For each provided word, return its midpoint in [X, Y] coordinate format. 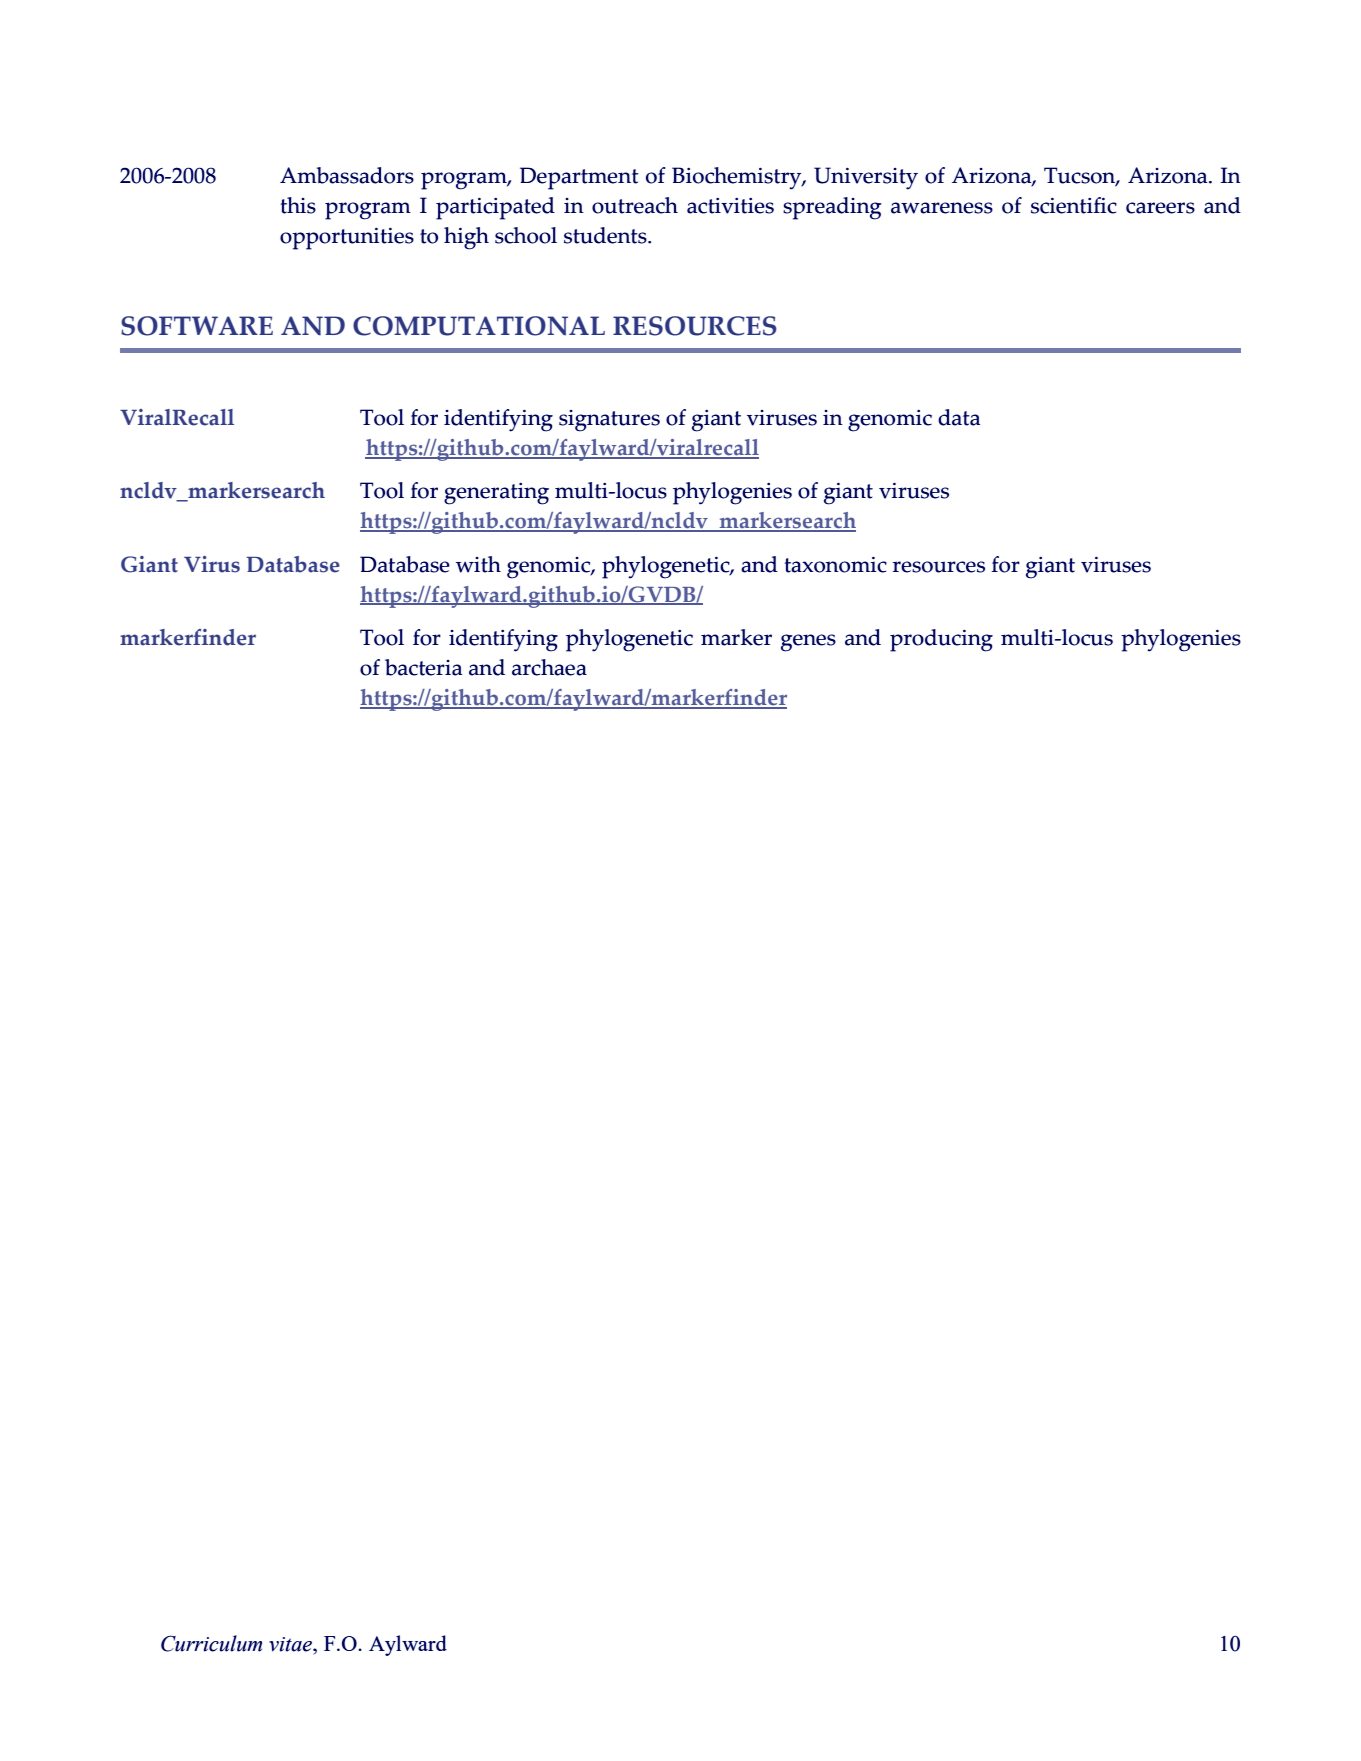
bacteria [423, 667]
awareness [942, 208]
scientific [1074, 205]
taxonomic [835, 565]
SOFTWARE [197, 326]
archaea [549, 667]
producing [941, 640]
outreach [635, 205]
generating [496, 494]
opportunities [347, 239]
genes [808, 643]
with [478, 564]
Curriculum [211, 1643]
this [298, 205]
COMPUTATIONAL [479, 326]
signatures [609, 421]
